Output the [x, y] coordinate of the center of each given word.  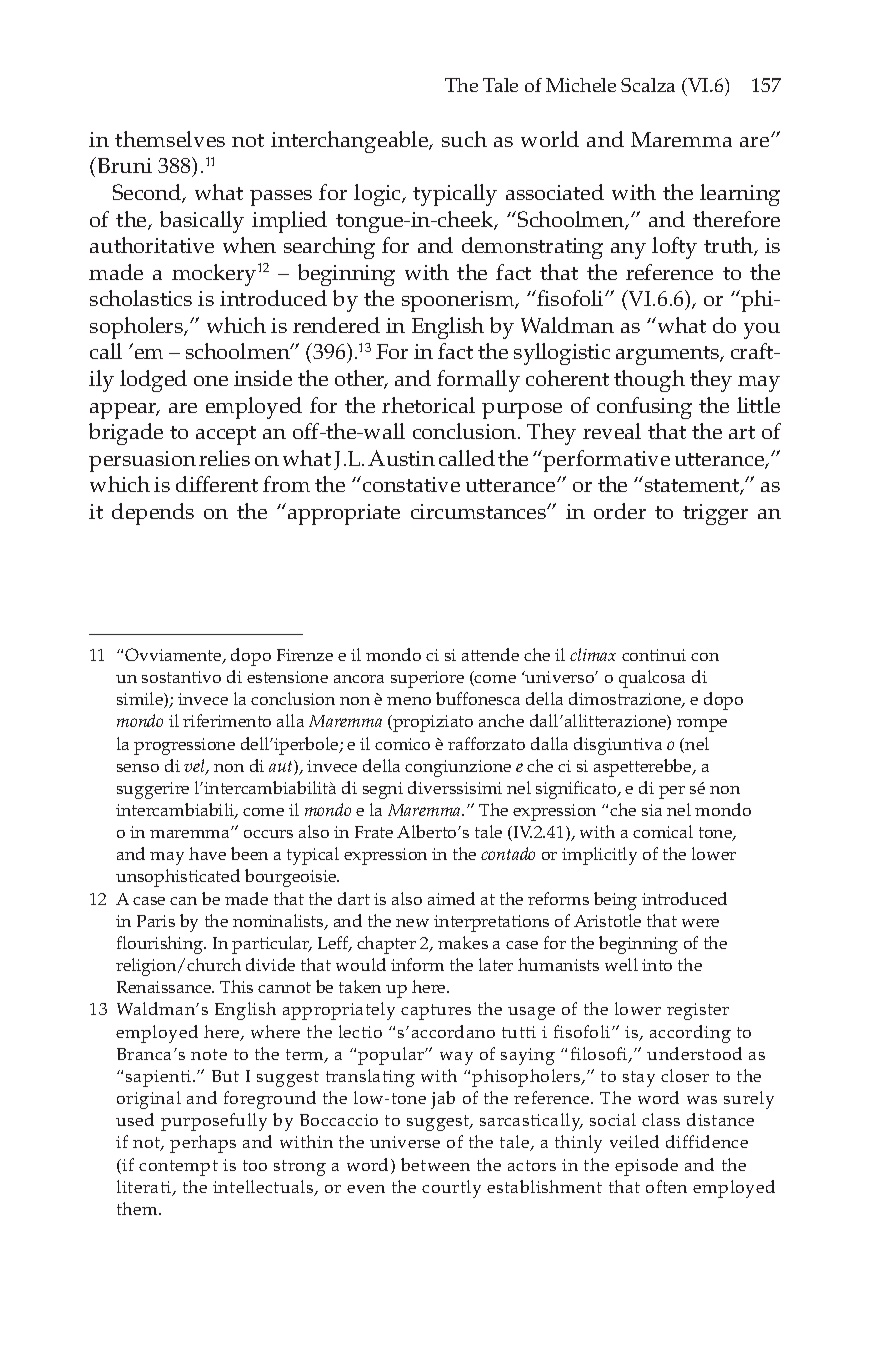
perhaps [203, 1144]
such [464, 139]
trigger [715, 514]
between [435, 1164]
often [666, 1186]
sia [652, 810]
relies [224, 458]
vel [195, 767]
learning [740, 195]
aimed [451, 898]
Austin [401, 458]
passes [281, 198]
